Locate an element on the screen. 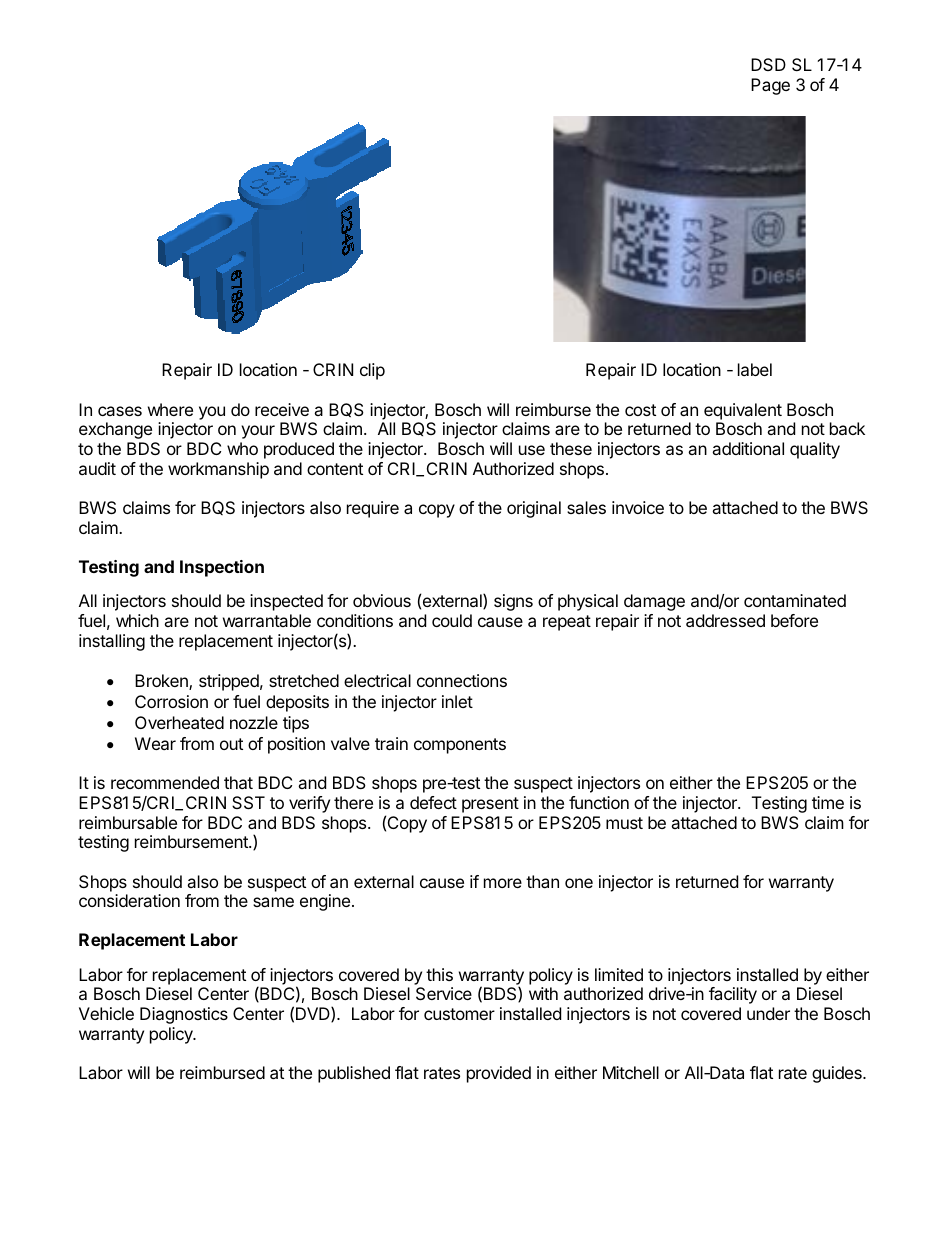 This screenshot has width=952, height=1233. Diagnostics is located at coordinates (184, 1015).
